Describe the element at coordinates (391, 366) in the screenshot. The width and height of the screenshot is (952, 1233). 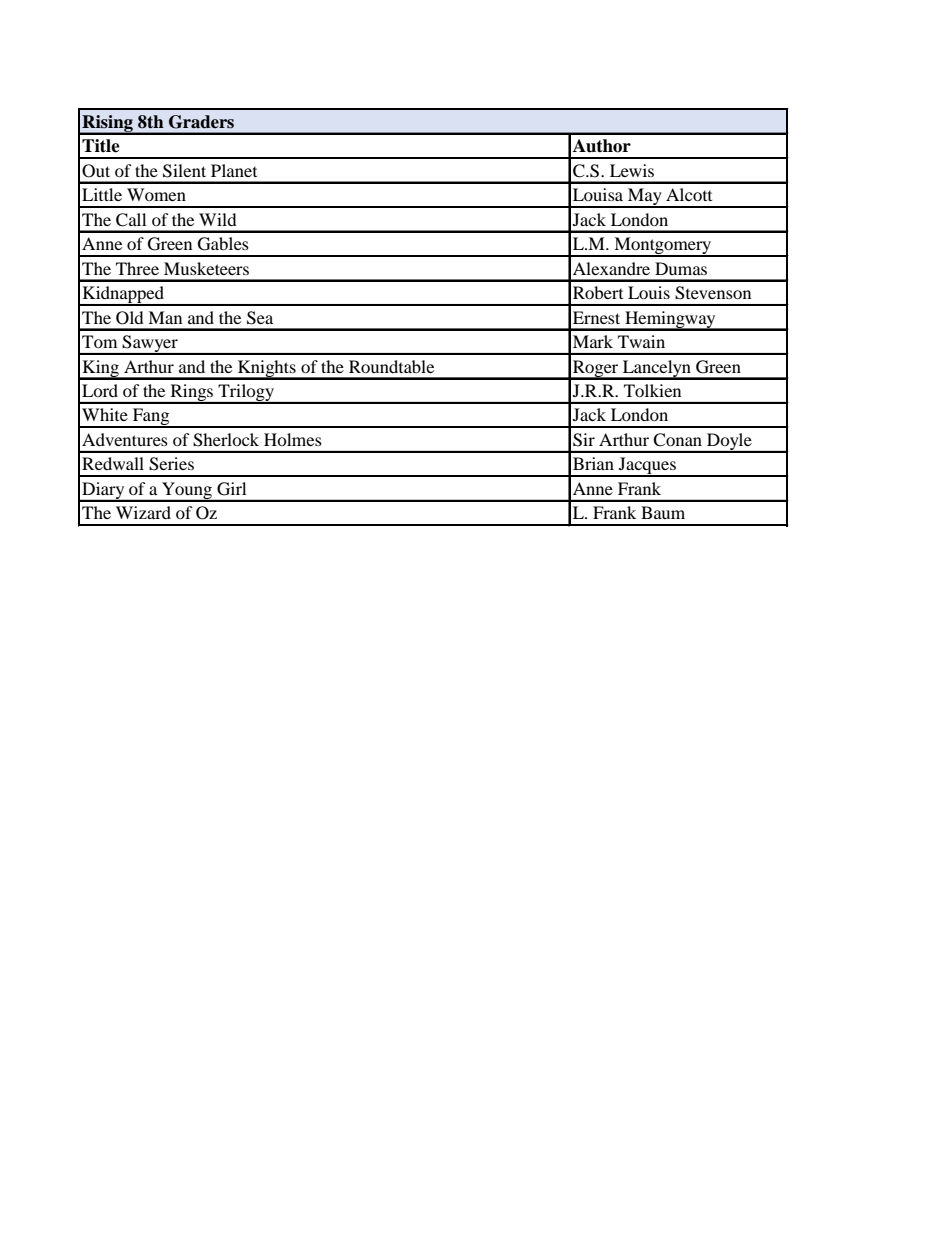
I see `Roundtable` at that location.
